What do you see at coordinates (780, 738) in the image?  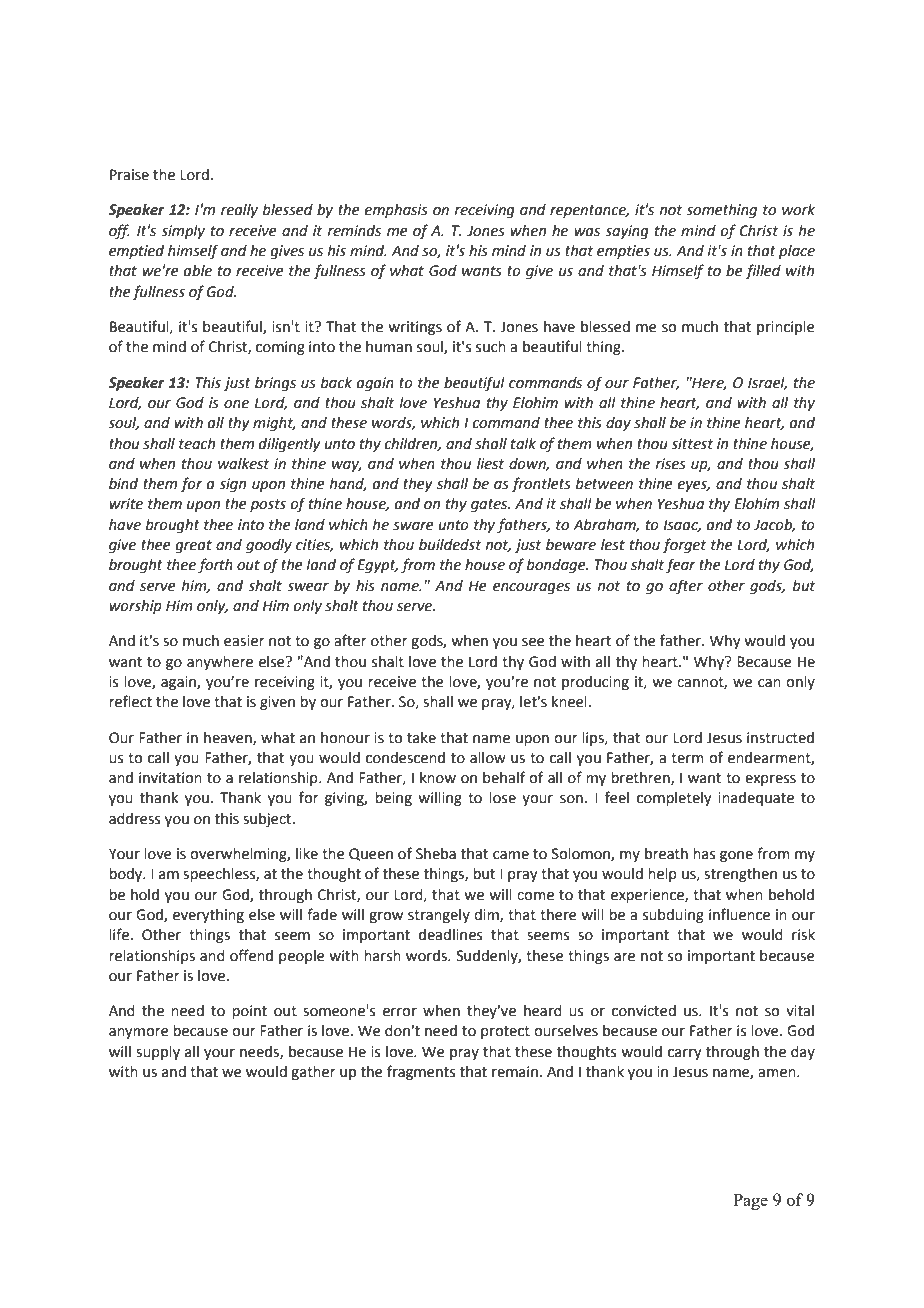 I see `instructed` at bounding box center [780, 738].
